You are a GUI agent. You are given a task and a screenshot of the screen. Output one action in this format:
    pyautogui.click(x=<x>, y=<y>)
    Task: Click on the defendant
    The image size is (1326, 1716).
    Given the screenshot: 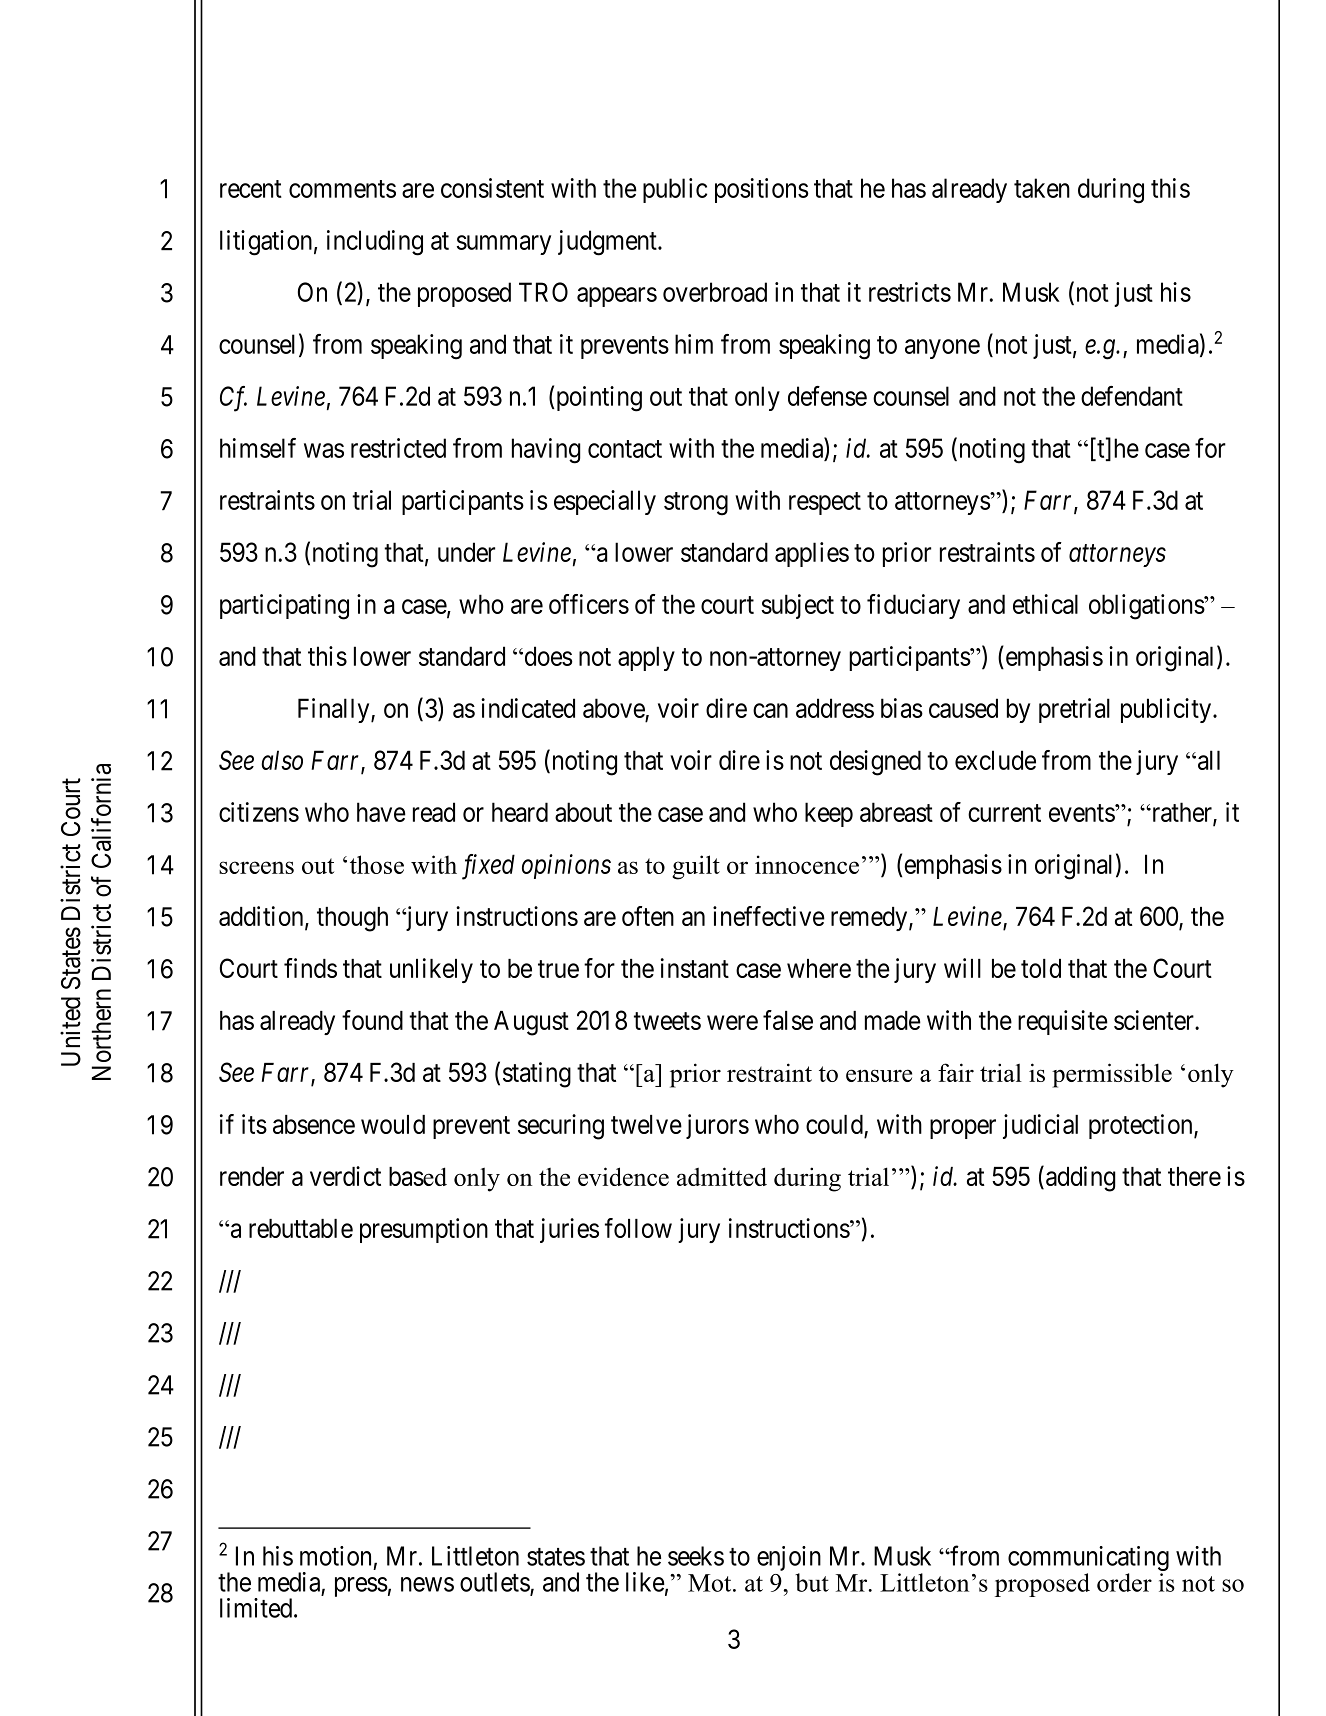 What is the action you would take?
    pyautogui.click(x=1132, y=396)
